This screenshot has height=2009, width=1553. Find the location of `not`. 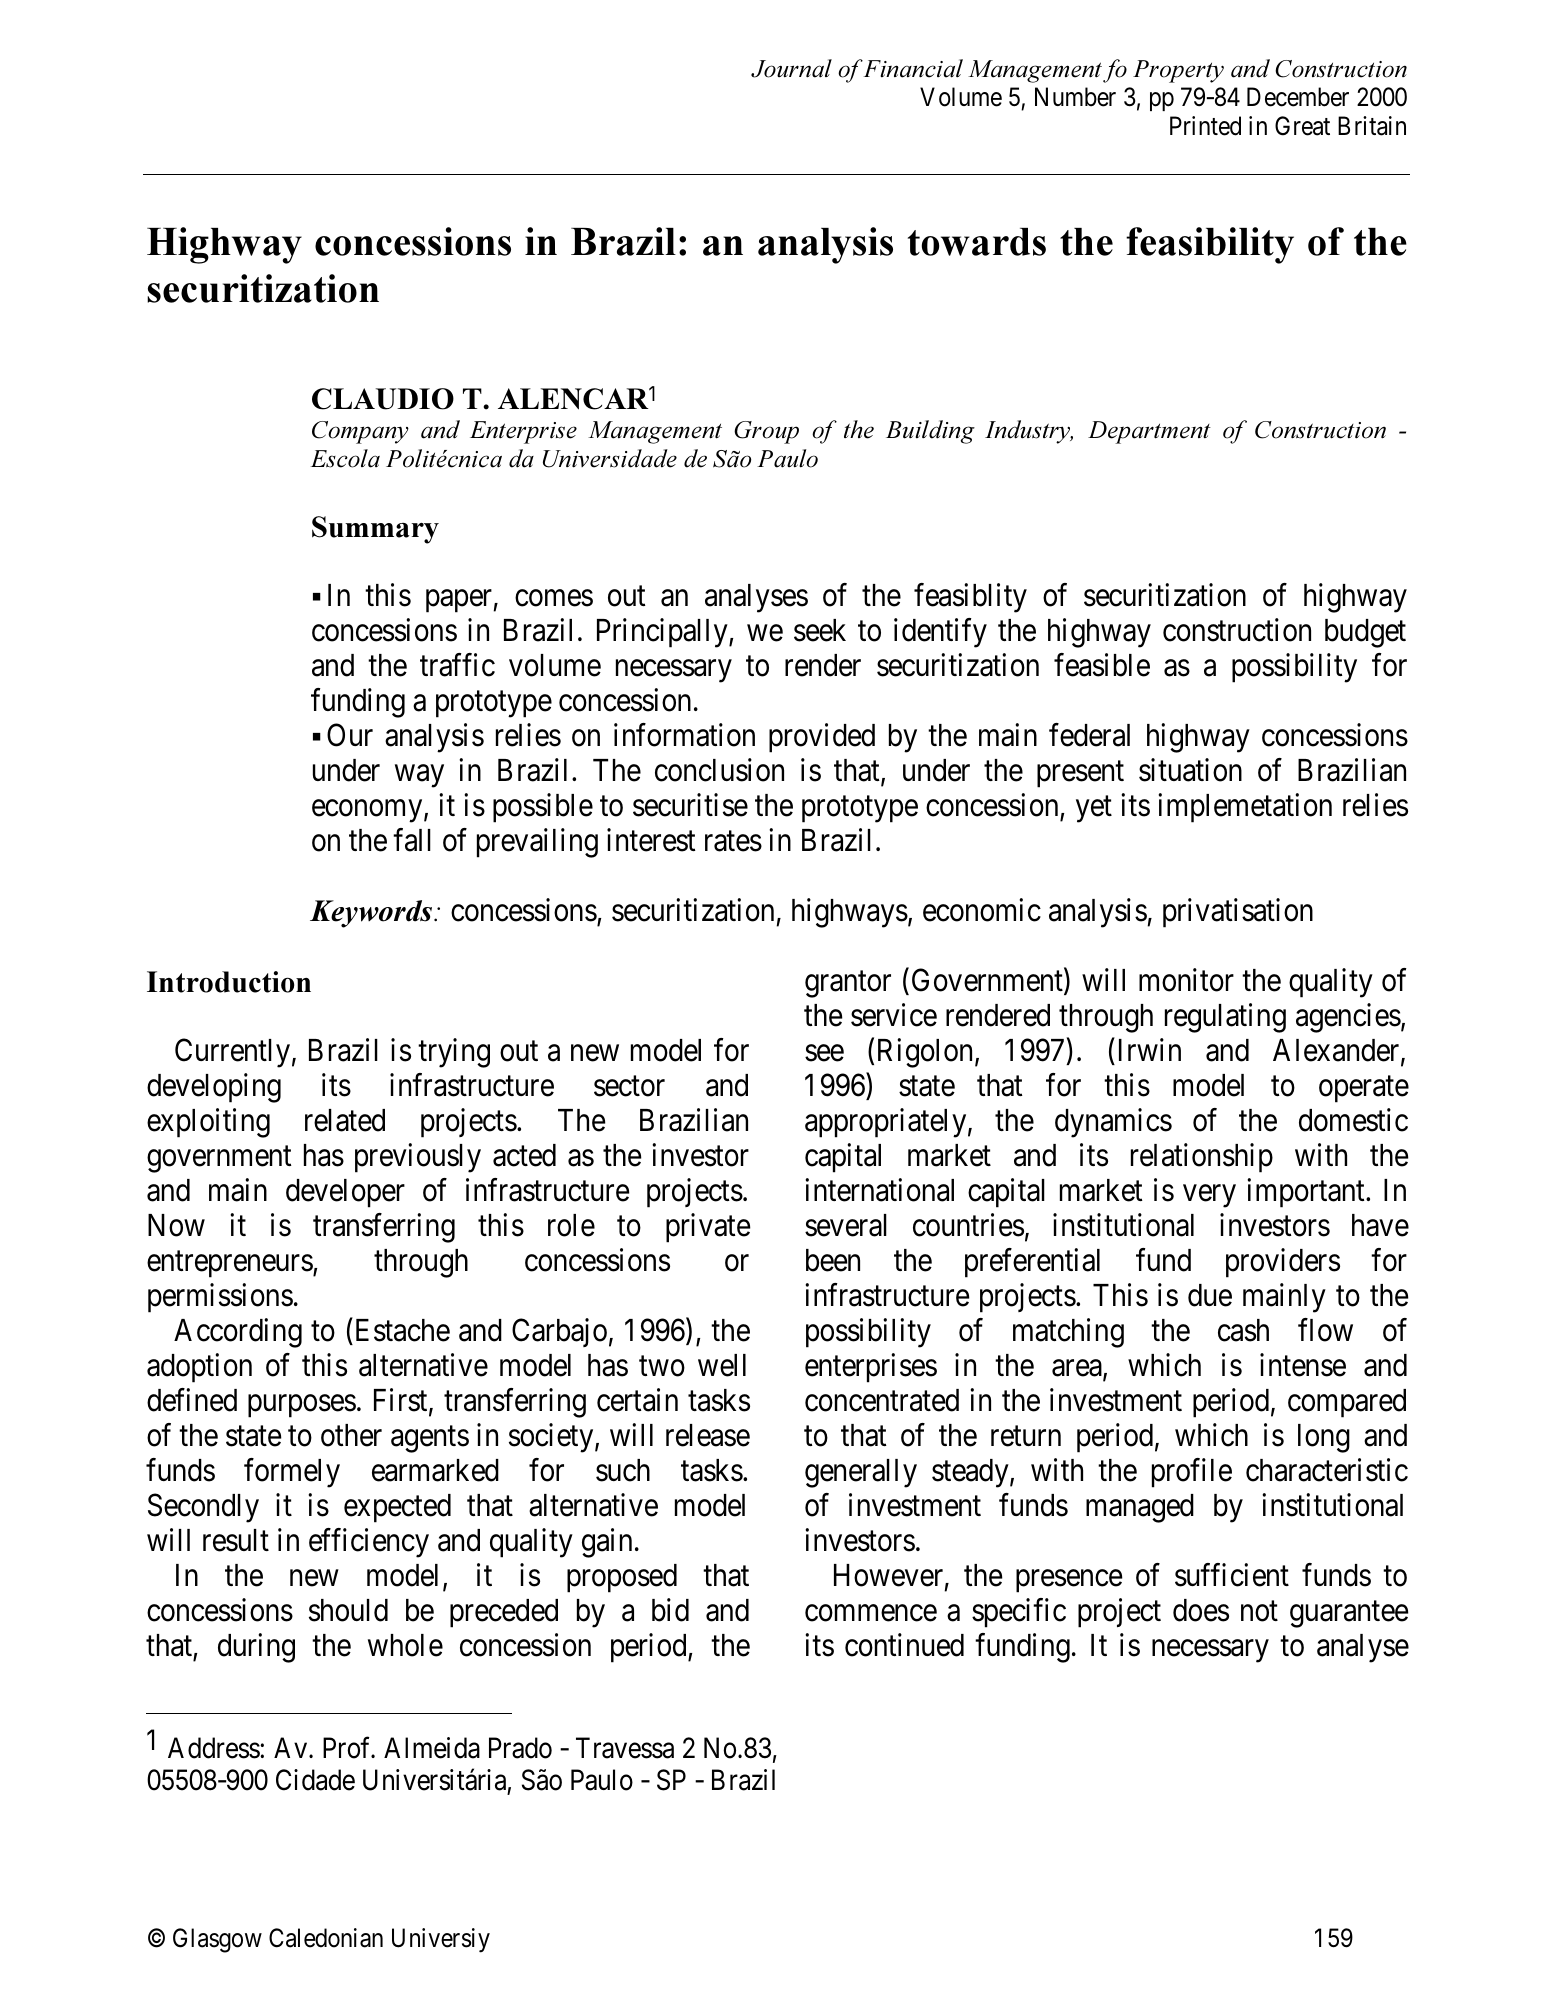

not is located at coordinates (1259, 1612).
